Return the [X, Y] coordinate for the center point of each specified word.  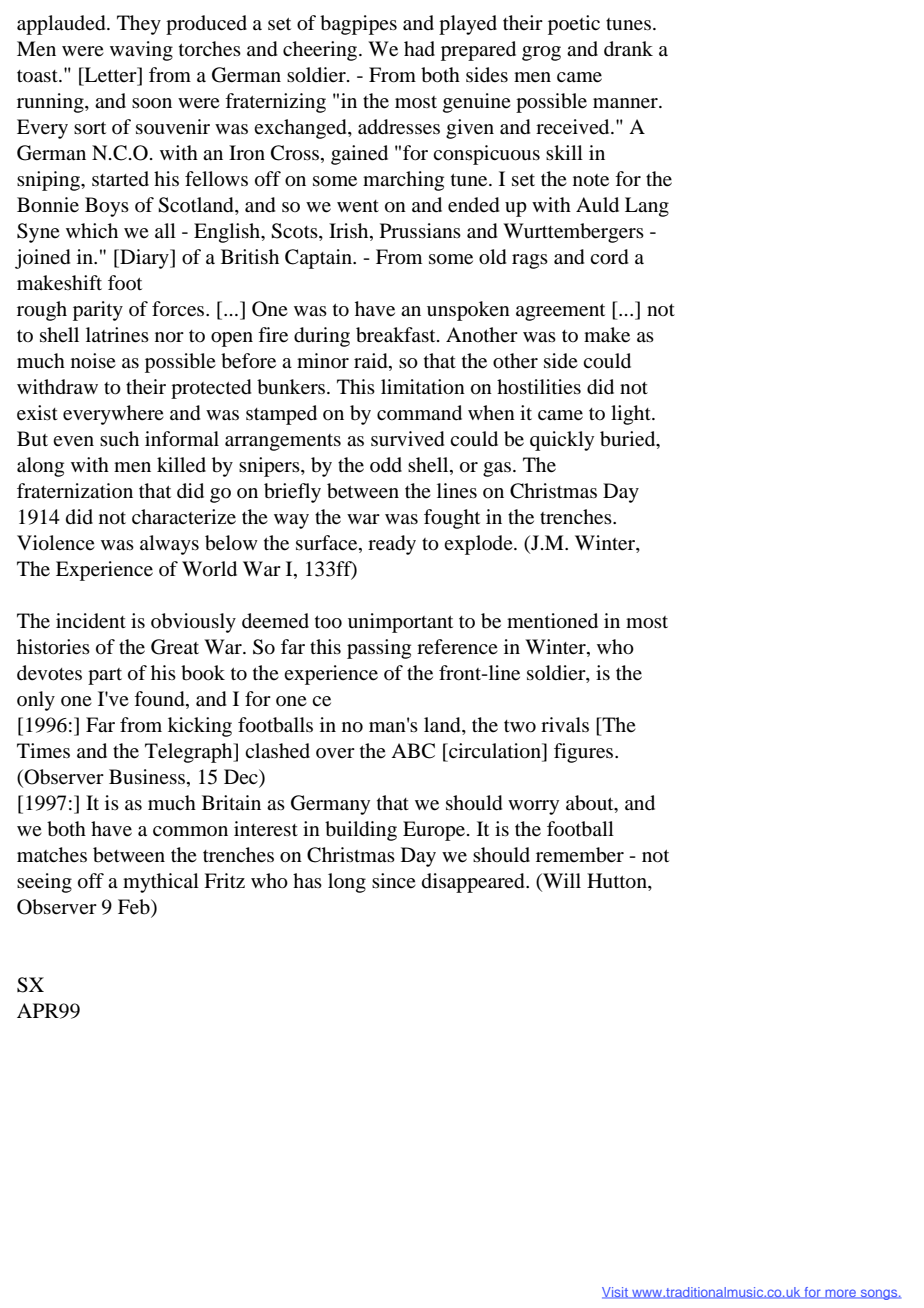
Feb [135, 907]
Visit [616, 1293]
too [328, 622]
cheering [321, 51]
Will [561, 882]
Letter [110, 75]
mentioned [552, 621]
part [105, 676]
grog [541, 53]
